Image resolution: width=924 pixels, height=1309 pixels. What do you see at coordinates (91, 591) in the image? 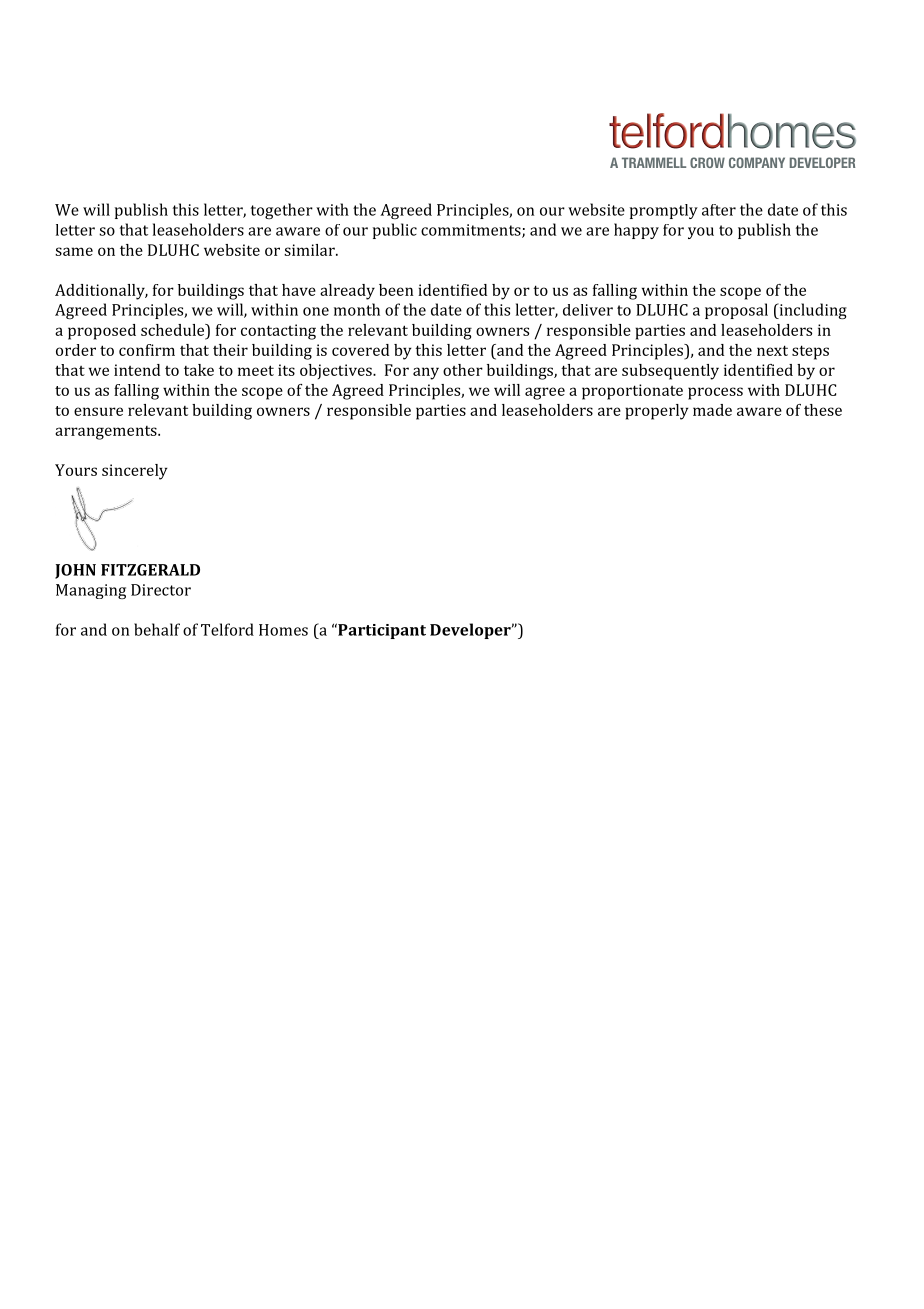
I see `Managing` at bounding box center [91, 591].
